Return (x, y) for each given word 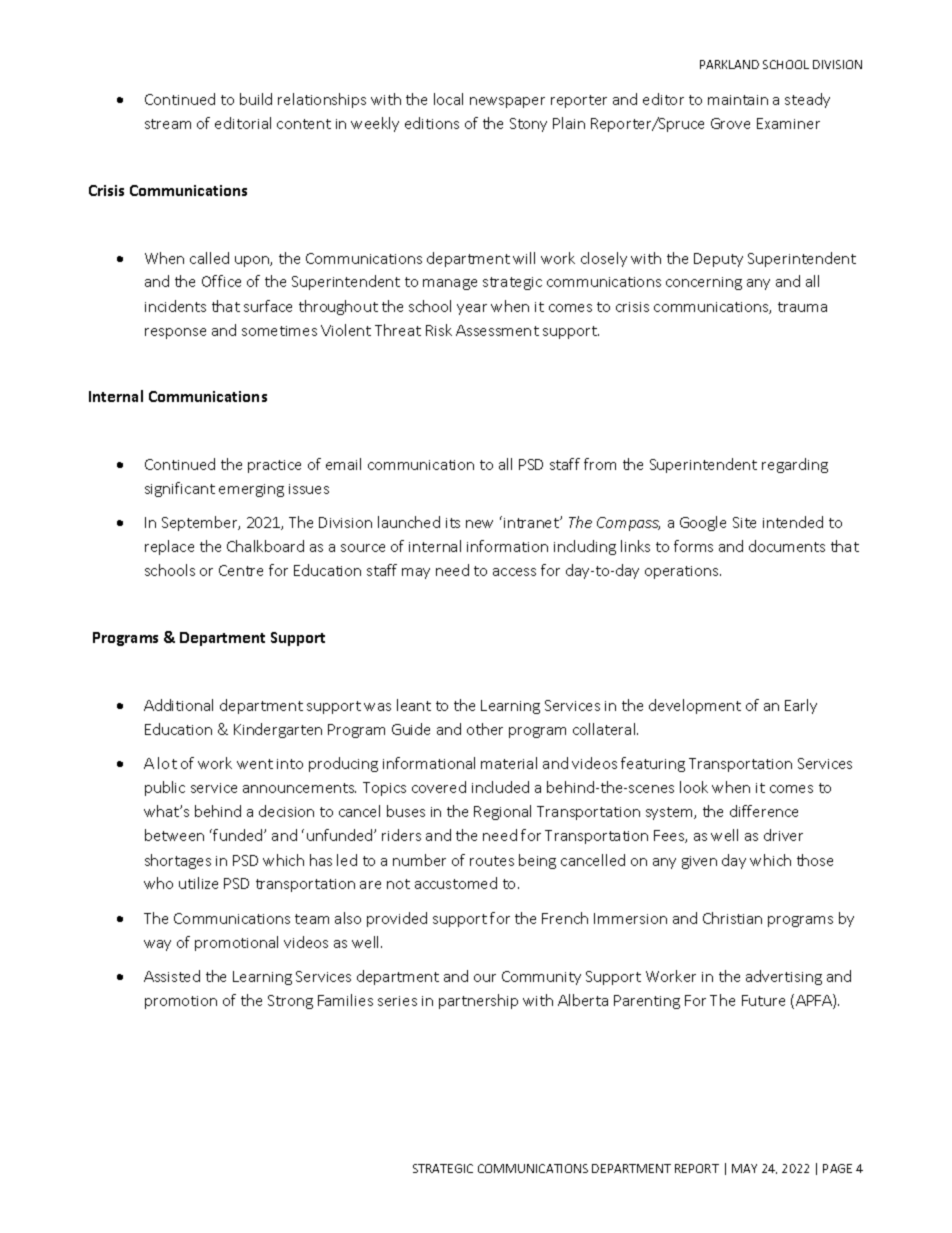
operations (683, 572)
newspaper (507, 102)
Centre (241, 570)
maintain (738, 100)
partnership (478, 1001)
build (256, 99)
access (514, 572)
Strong (290, 1002)
